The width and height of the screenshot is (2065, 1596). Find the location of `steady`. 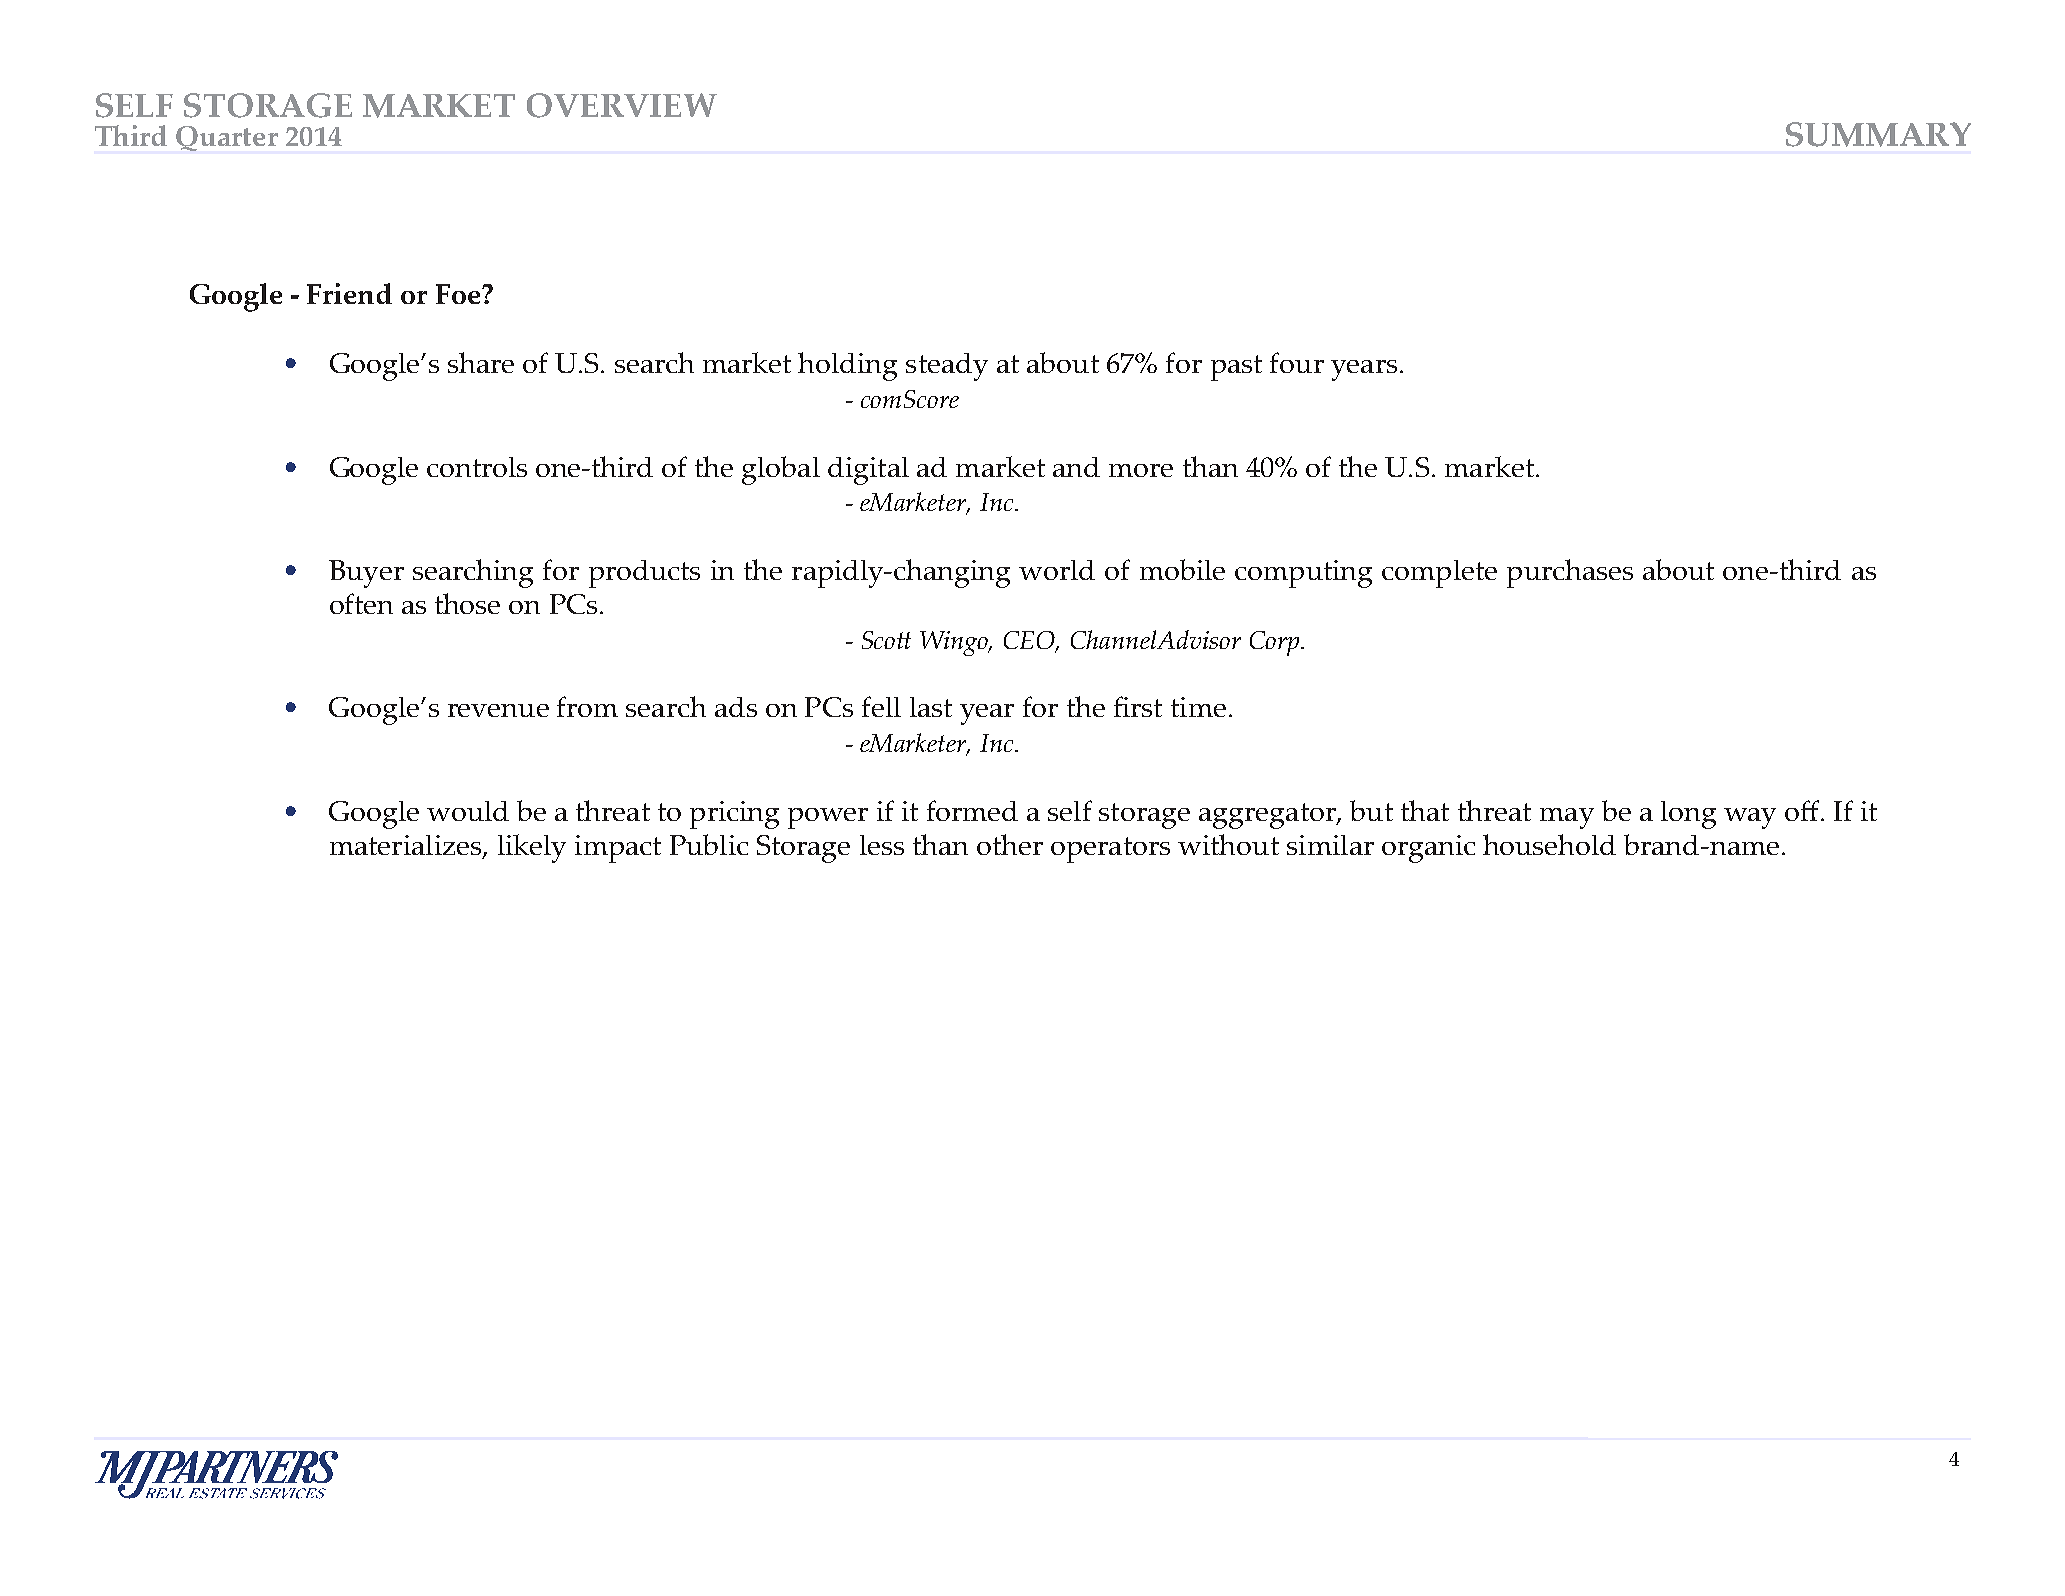

steady is located at coordinates (947, 367).
